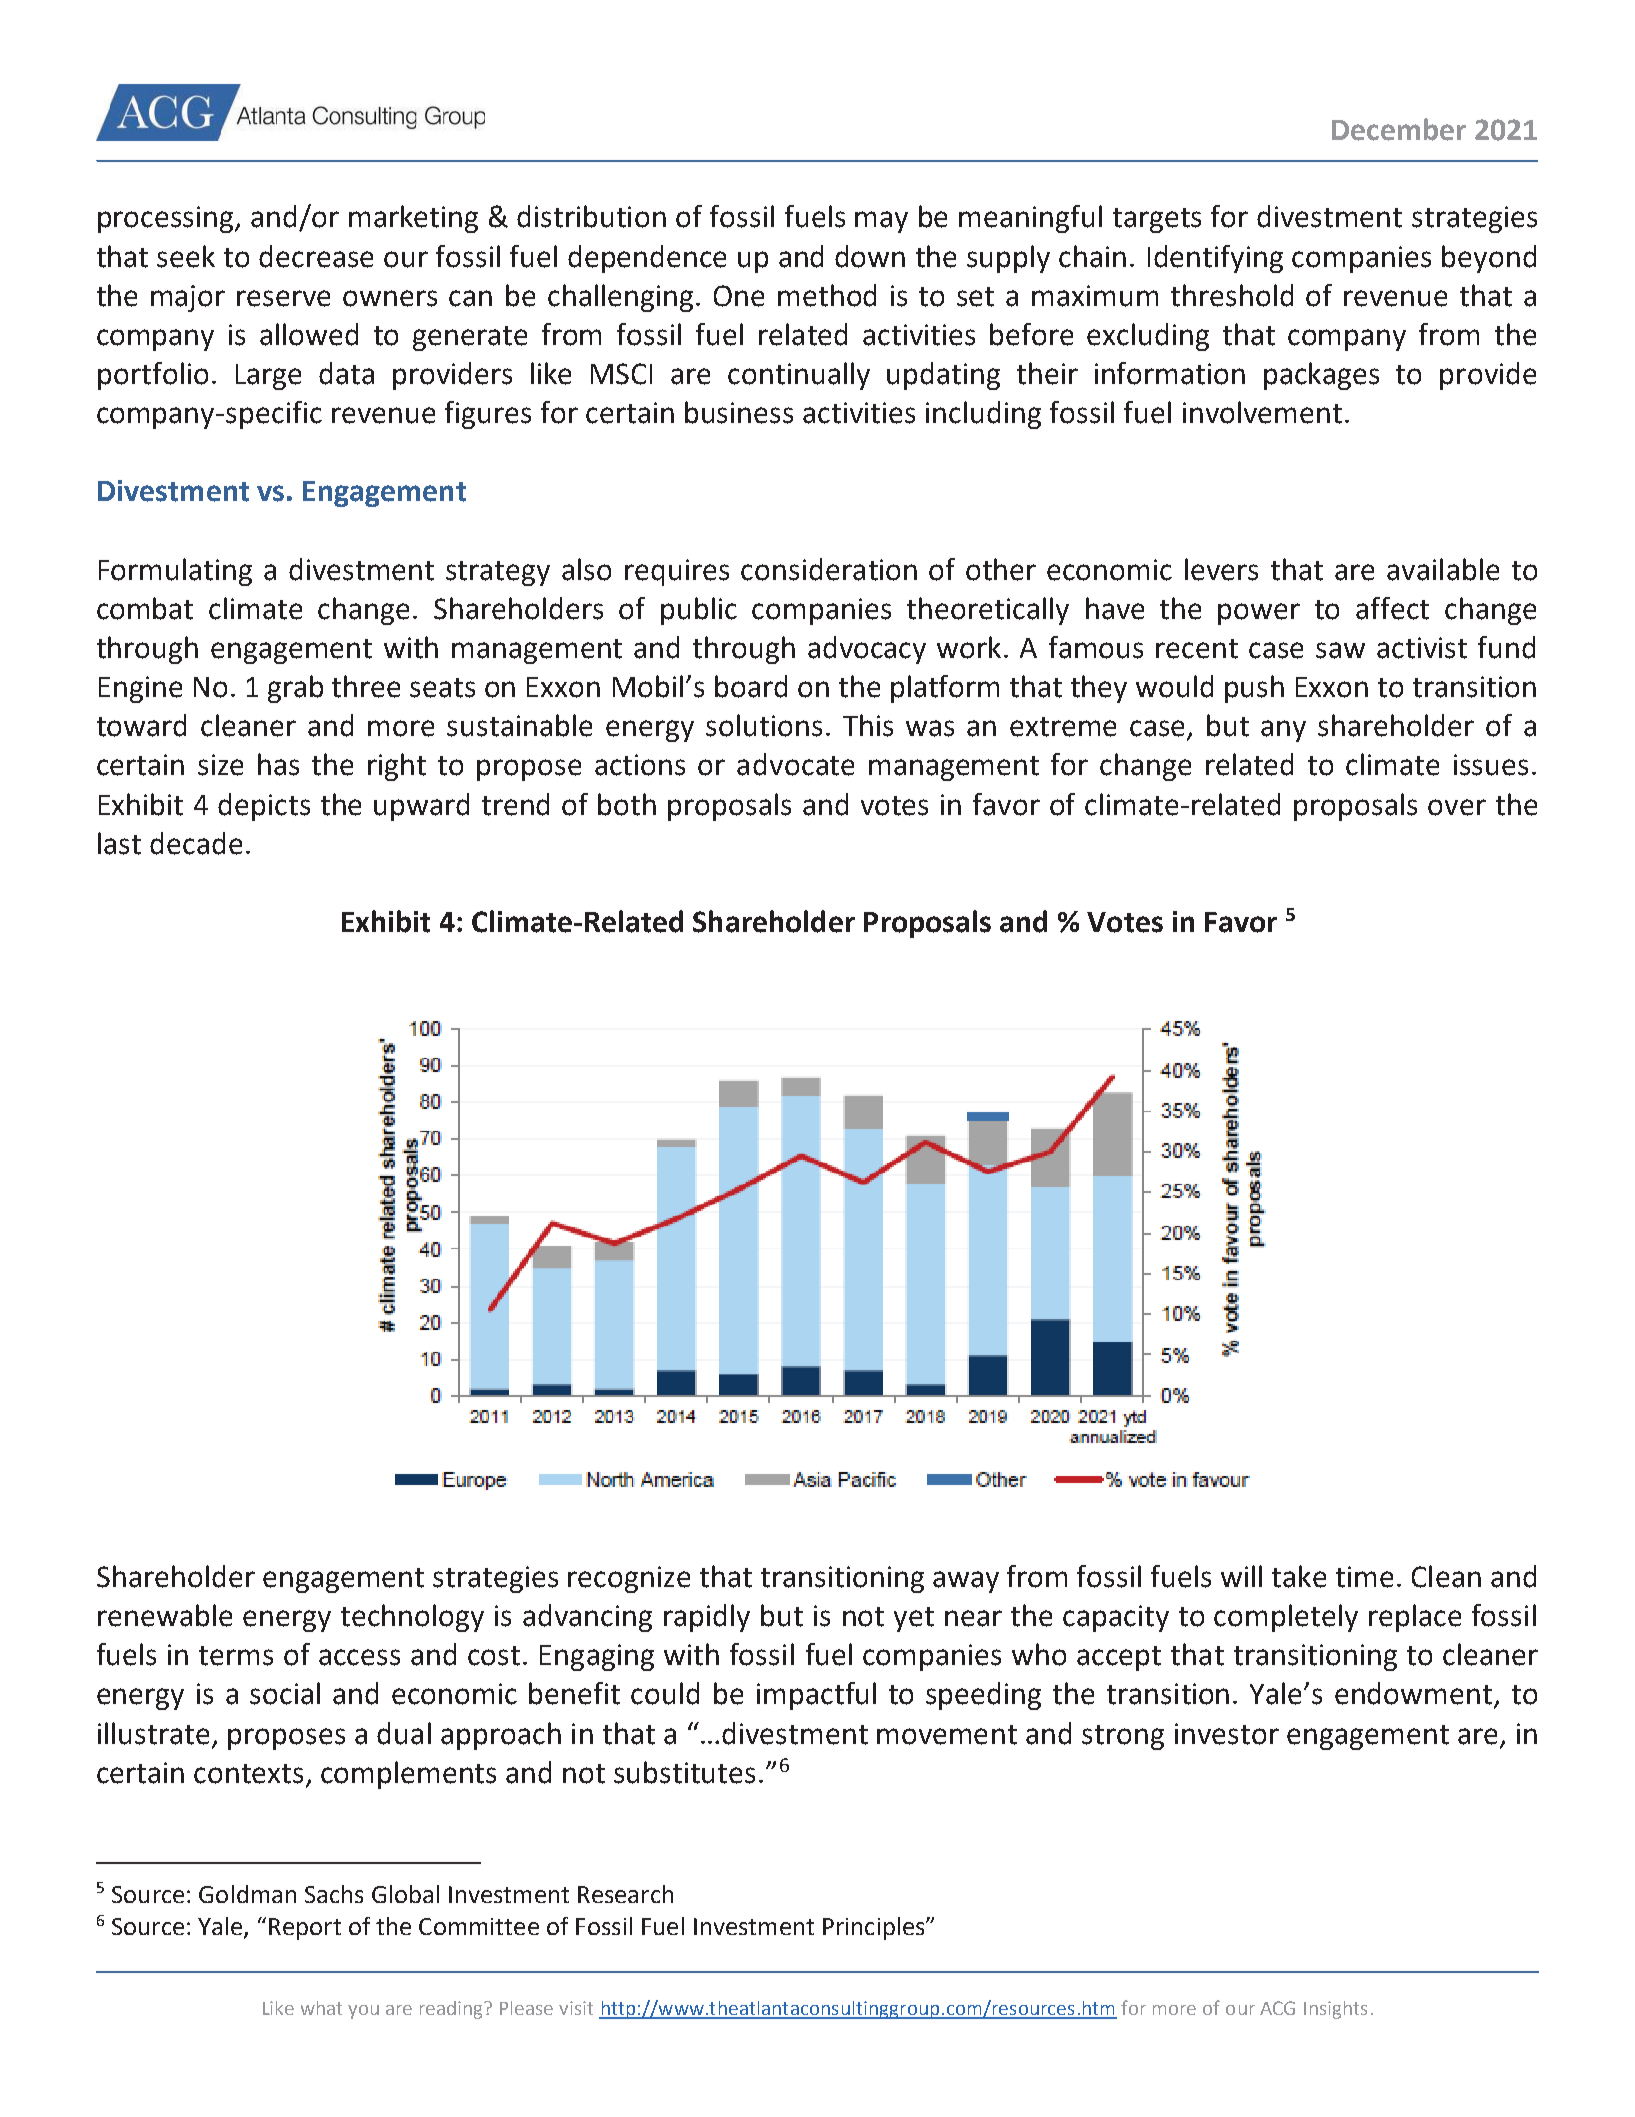 Image resolution: width=1635 pixels, height=2117 pixels. I want to click on both, so click(627, 804).
